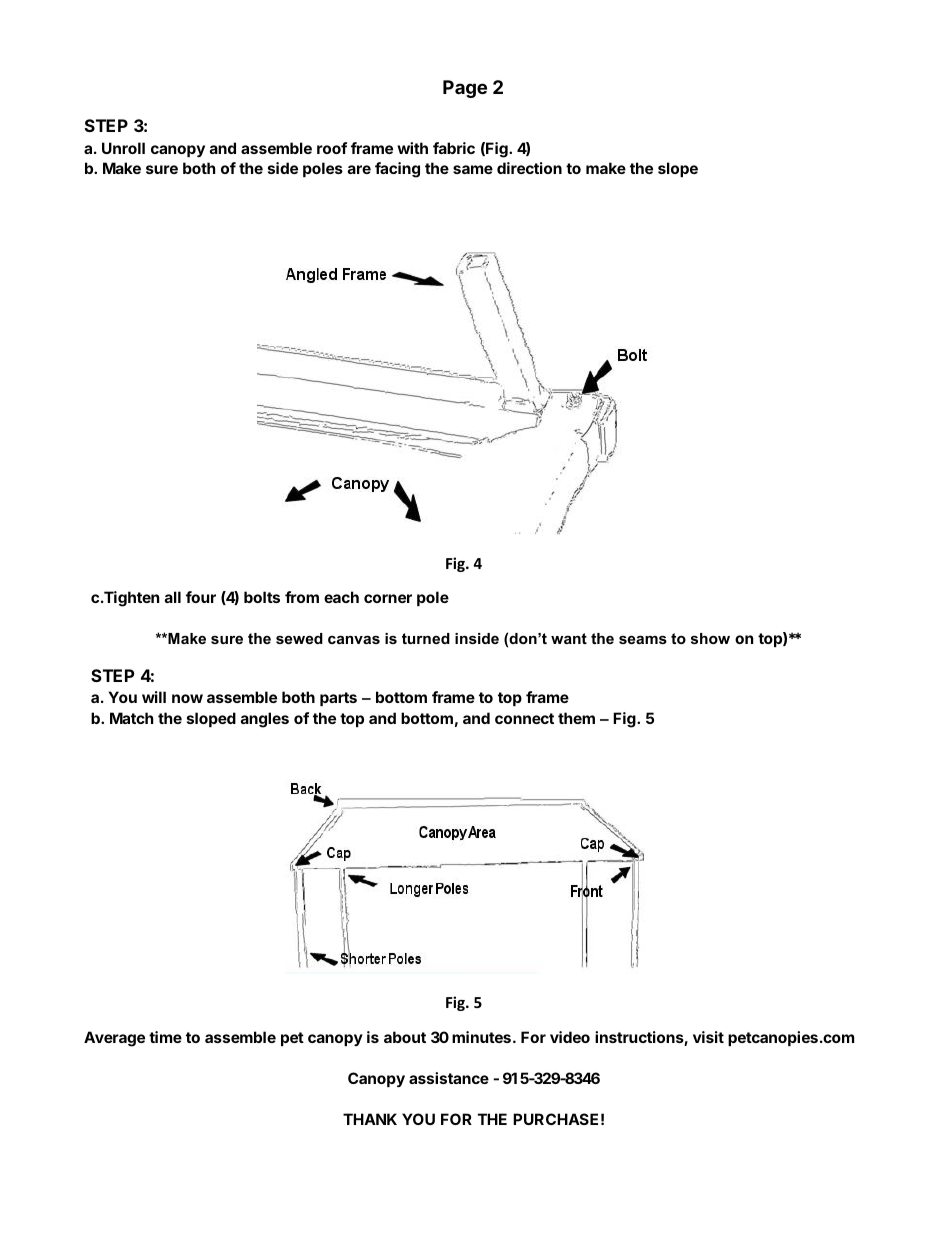  Describe the element at coordinates (529, 168) in the image. I see `direction` at that location.
